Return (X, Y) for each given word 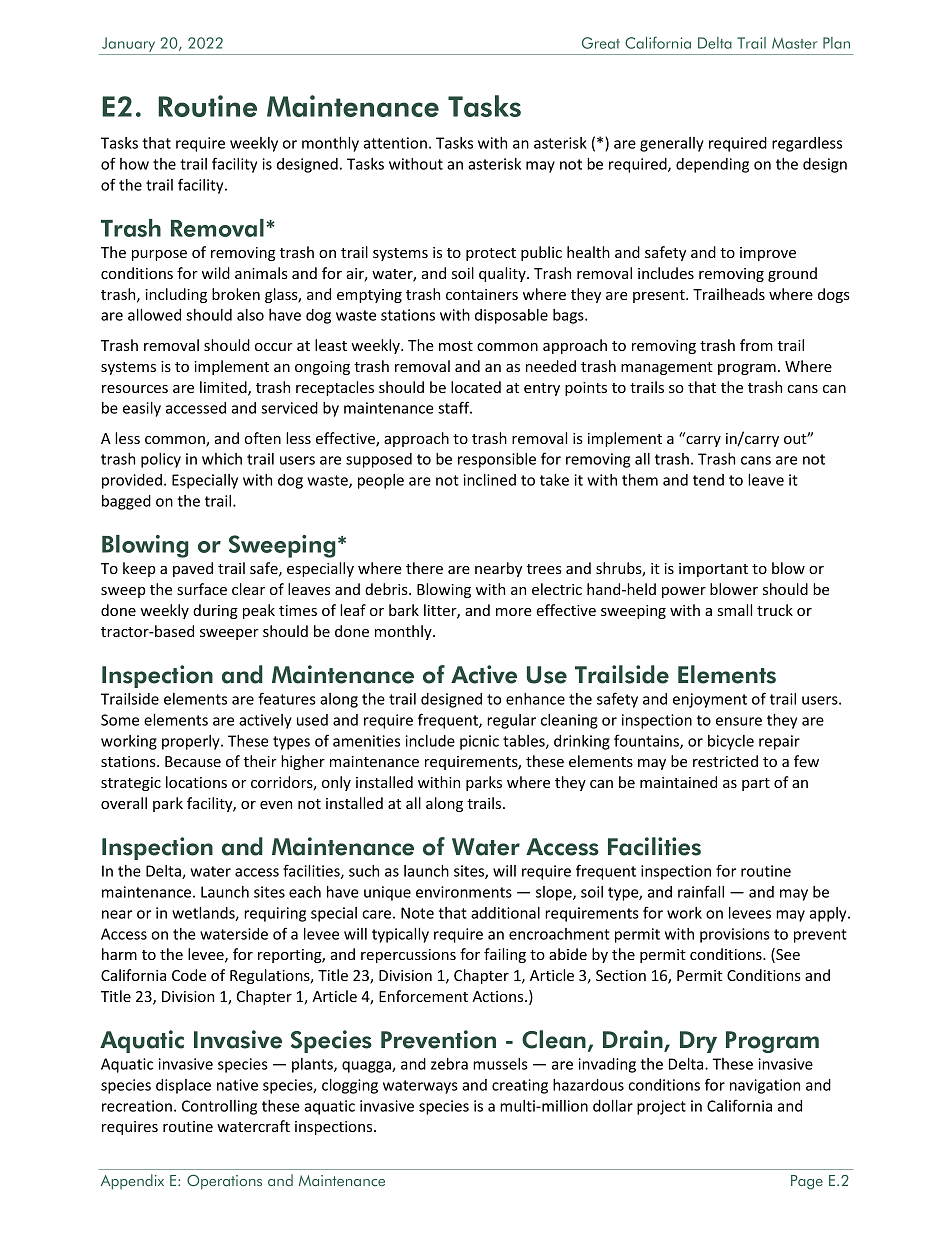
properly (192, 742)
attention (395, 143)
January (128, 44)
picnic (479, 742)
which (222, 459)
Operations (224, 1182)
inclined (490, 480)
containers (482, 294)
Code (189, 975)
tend (708, 480)
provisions (735, 935)
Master (794, 43)
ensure (739, 721)
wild (216, 273)
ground (792, 274)
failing (505, 955)
